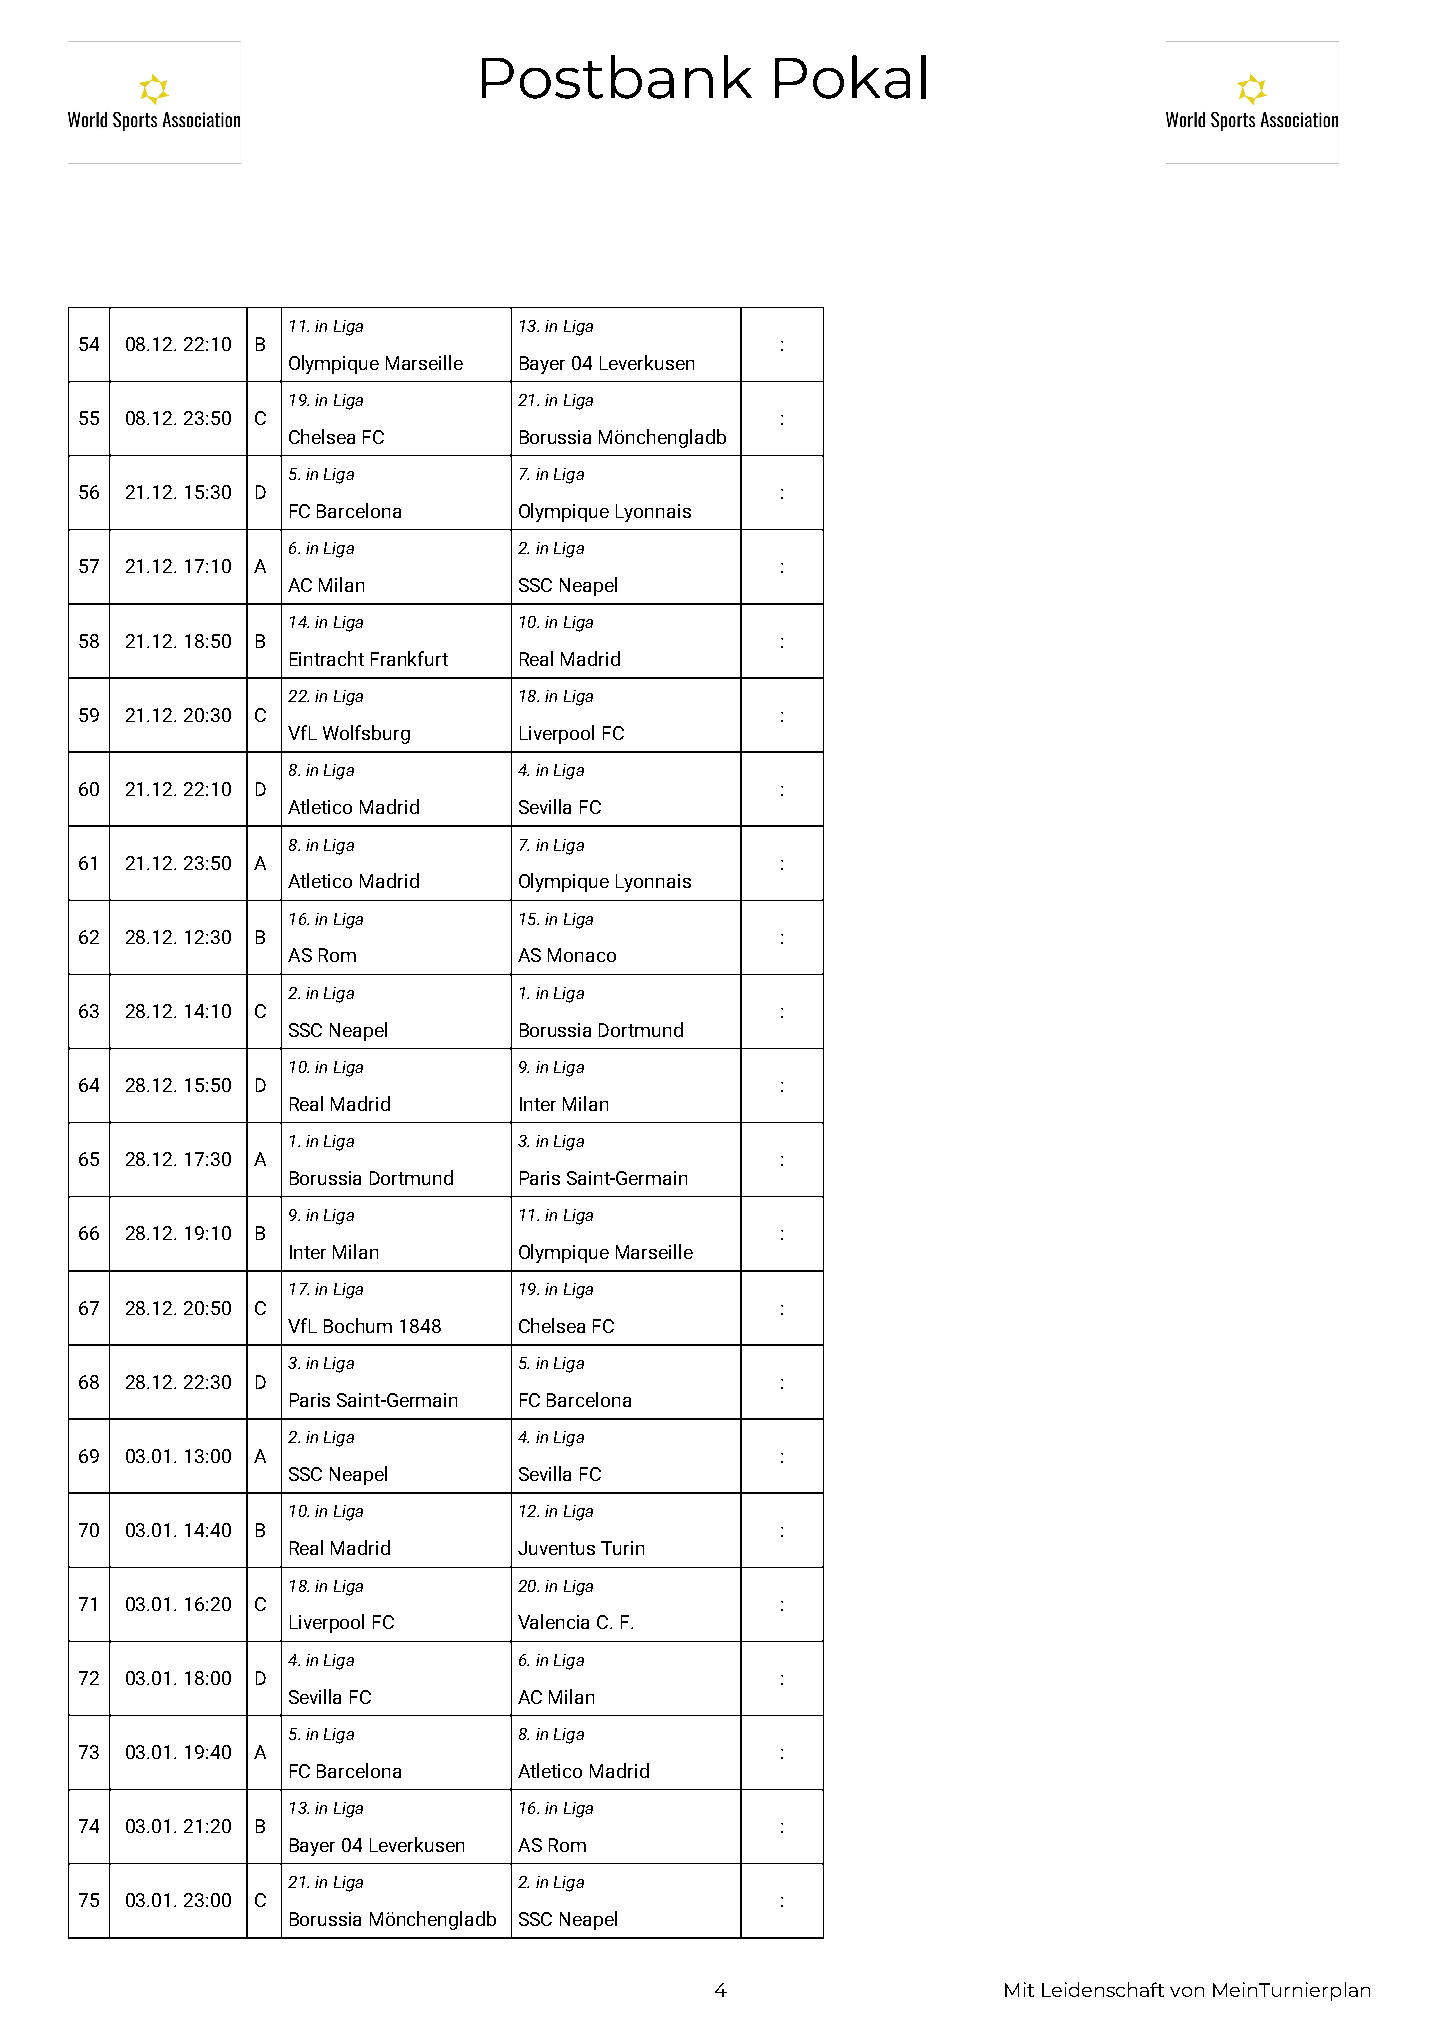  I want to click on von, so click(1187, 1992).
